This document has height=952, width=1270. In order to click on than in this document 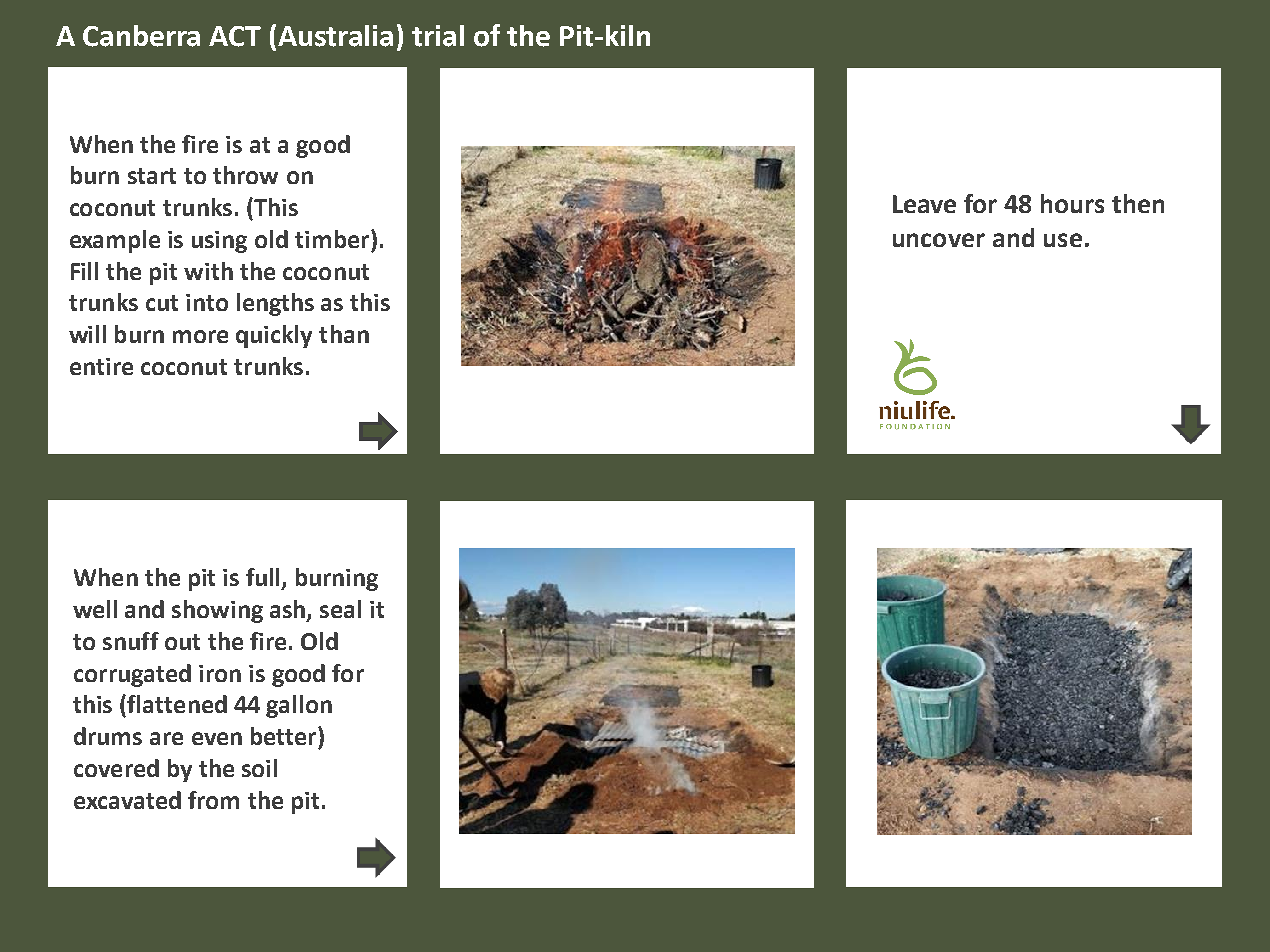, I will do `click(344, 334)`.
